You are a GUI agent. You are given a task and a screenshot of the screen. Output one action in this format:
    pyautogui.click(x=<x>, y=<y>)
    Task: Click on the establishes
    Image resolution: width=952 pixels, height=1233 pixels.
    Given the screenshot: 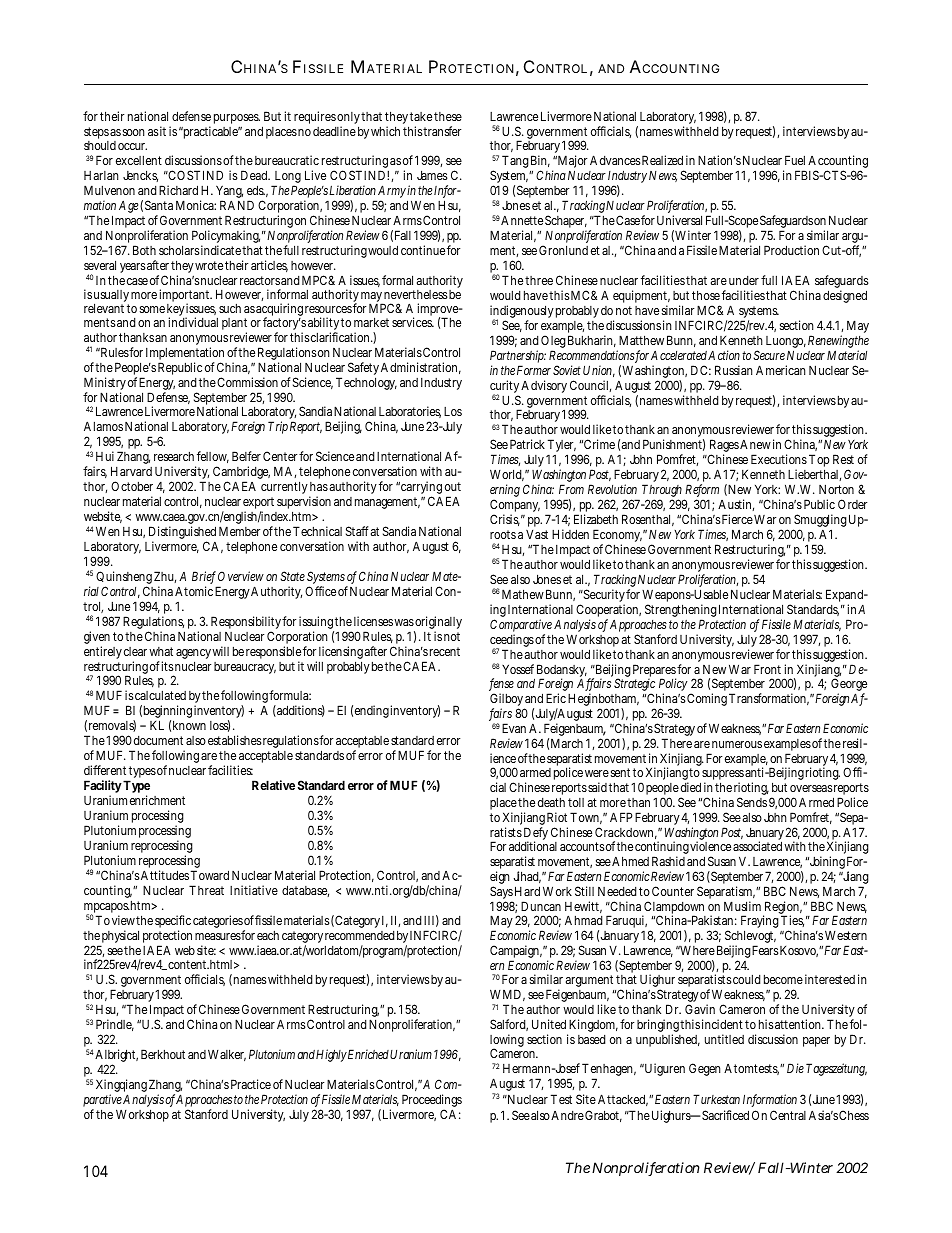 What is the action you would take?
    pyautogui.click(x=235, y=740)
